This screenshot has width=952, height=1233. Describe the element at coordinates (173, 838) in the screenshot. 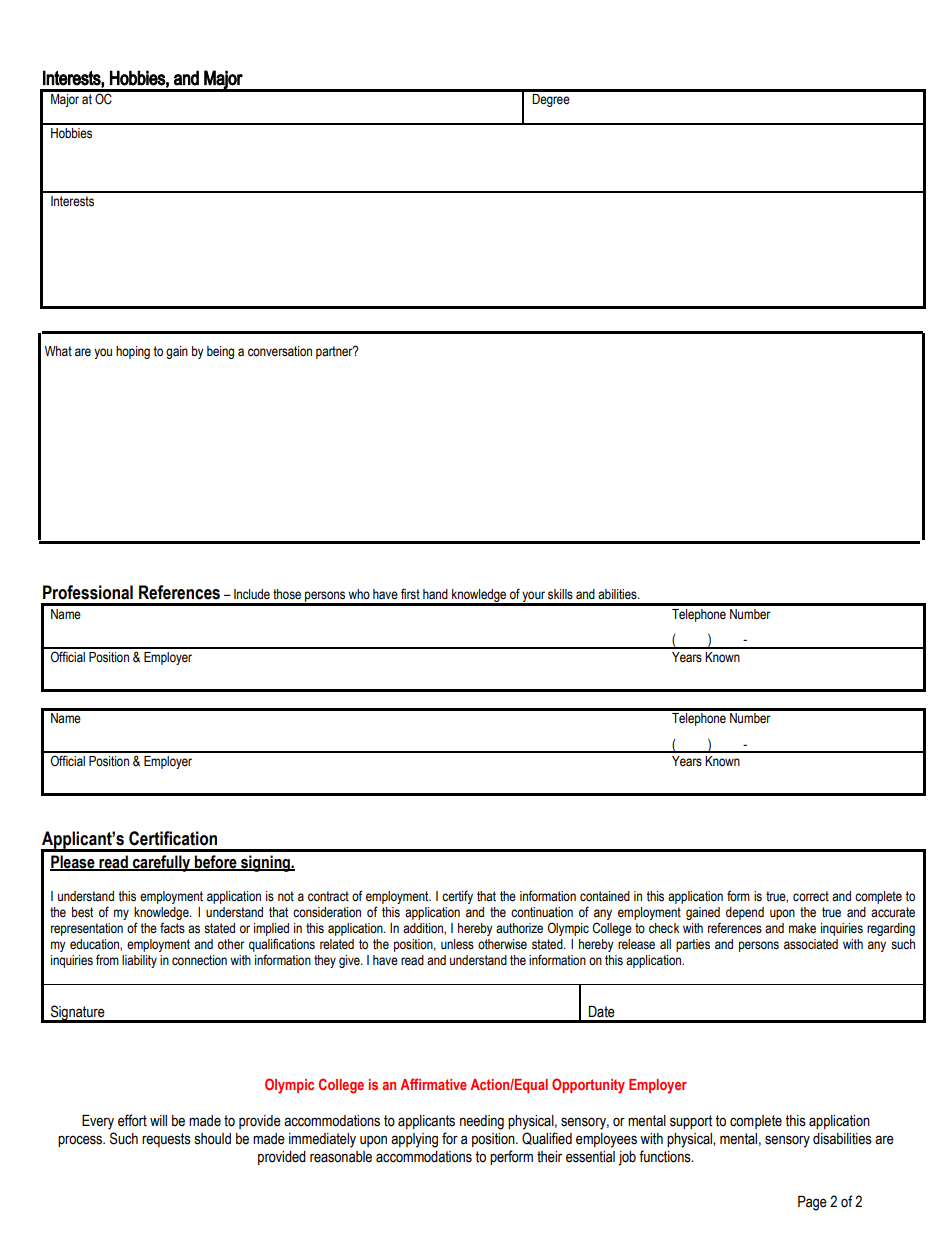

I see `Certification` at that location.
